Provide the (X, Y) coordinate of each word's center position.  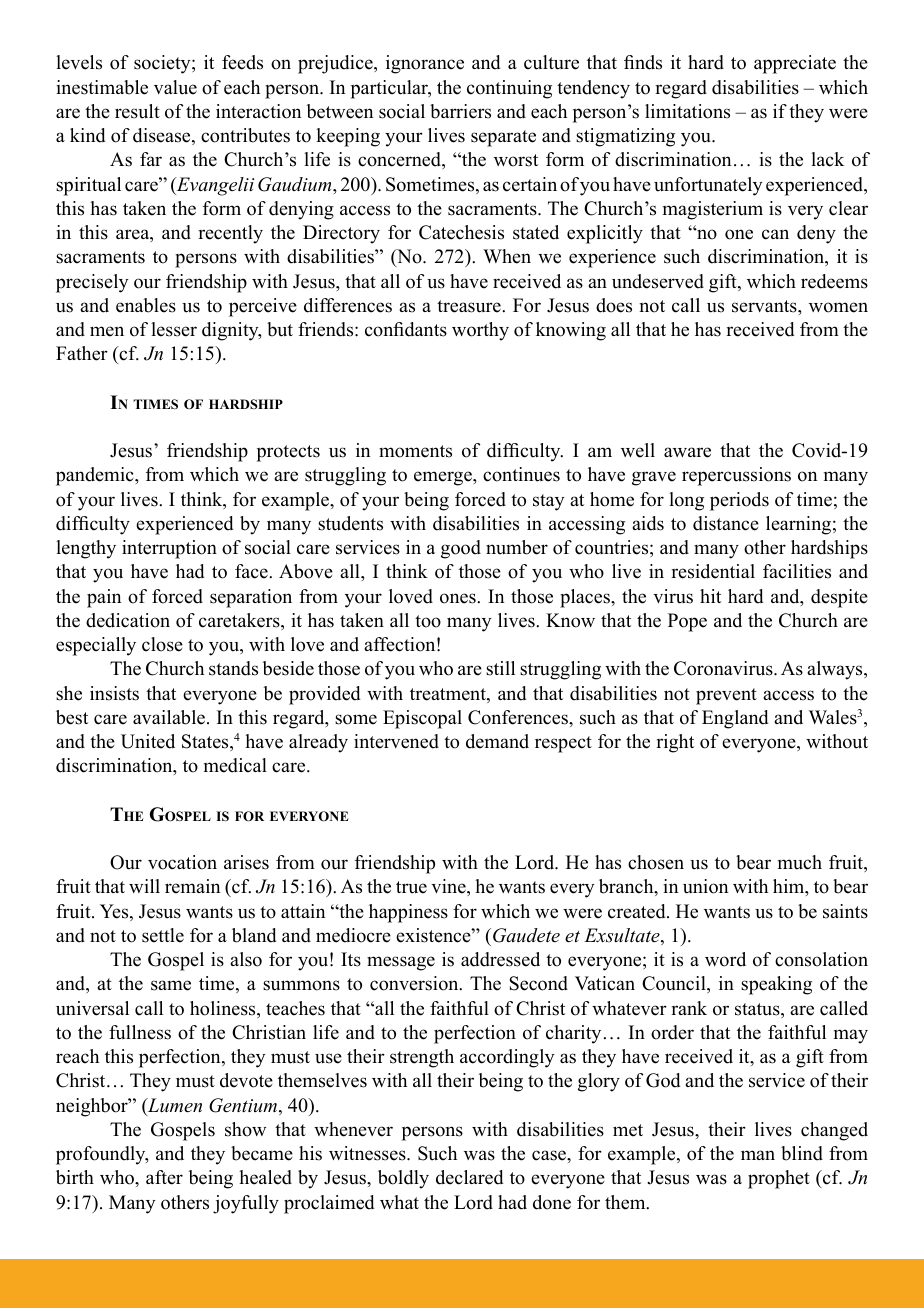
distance (726, 523)
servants (765, 306)
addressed (500, 959)
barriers (460, 111)
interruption (169, 549)
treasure (470, 306)
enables (146, 305)
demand (497, 741)
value (175, 87)
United (148, 741)
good (461, 549)
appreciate (795, 64)
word (725, 959)
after (164, 1177)
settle (163, 935)
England (735, 719)
